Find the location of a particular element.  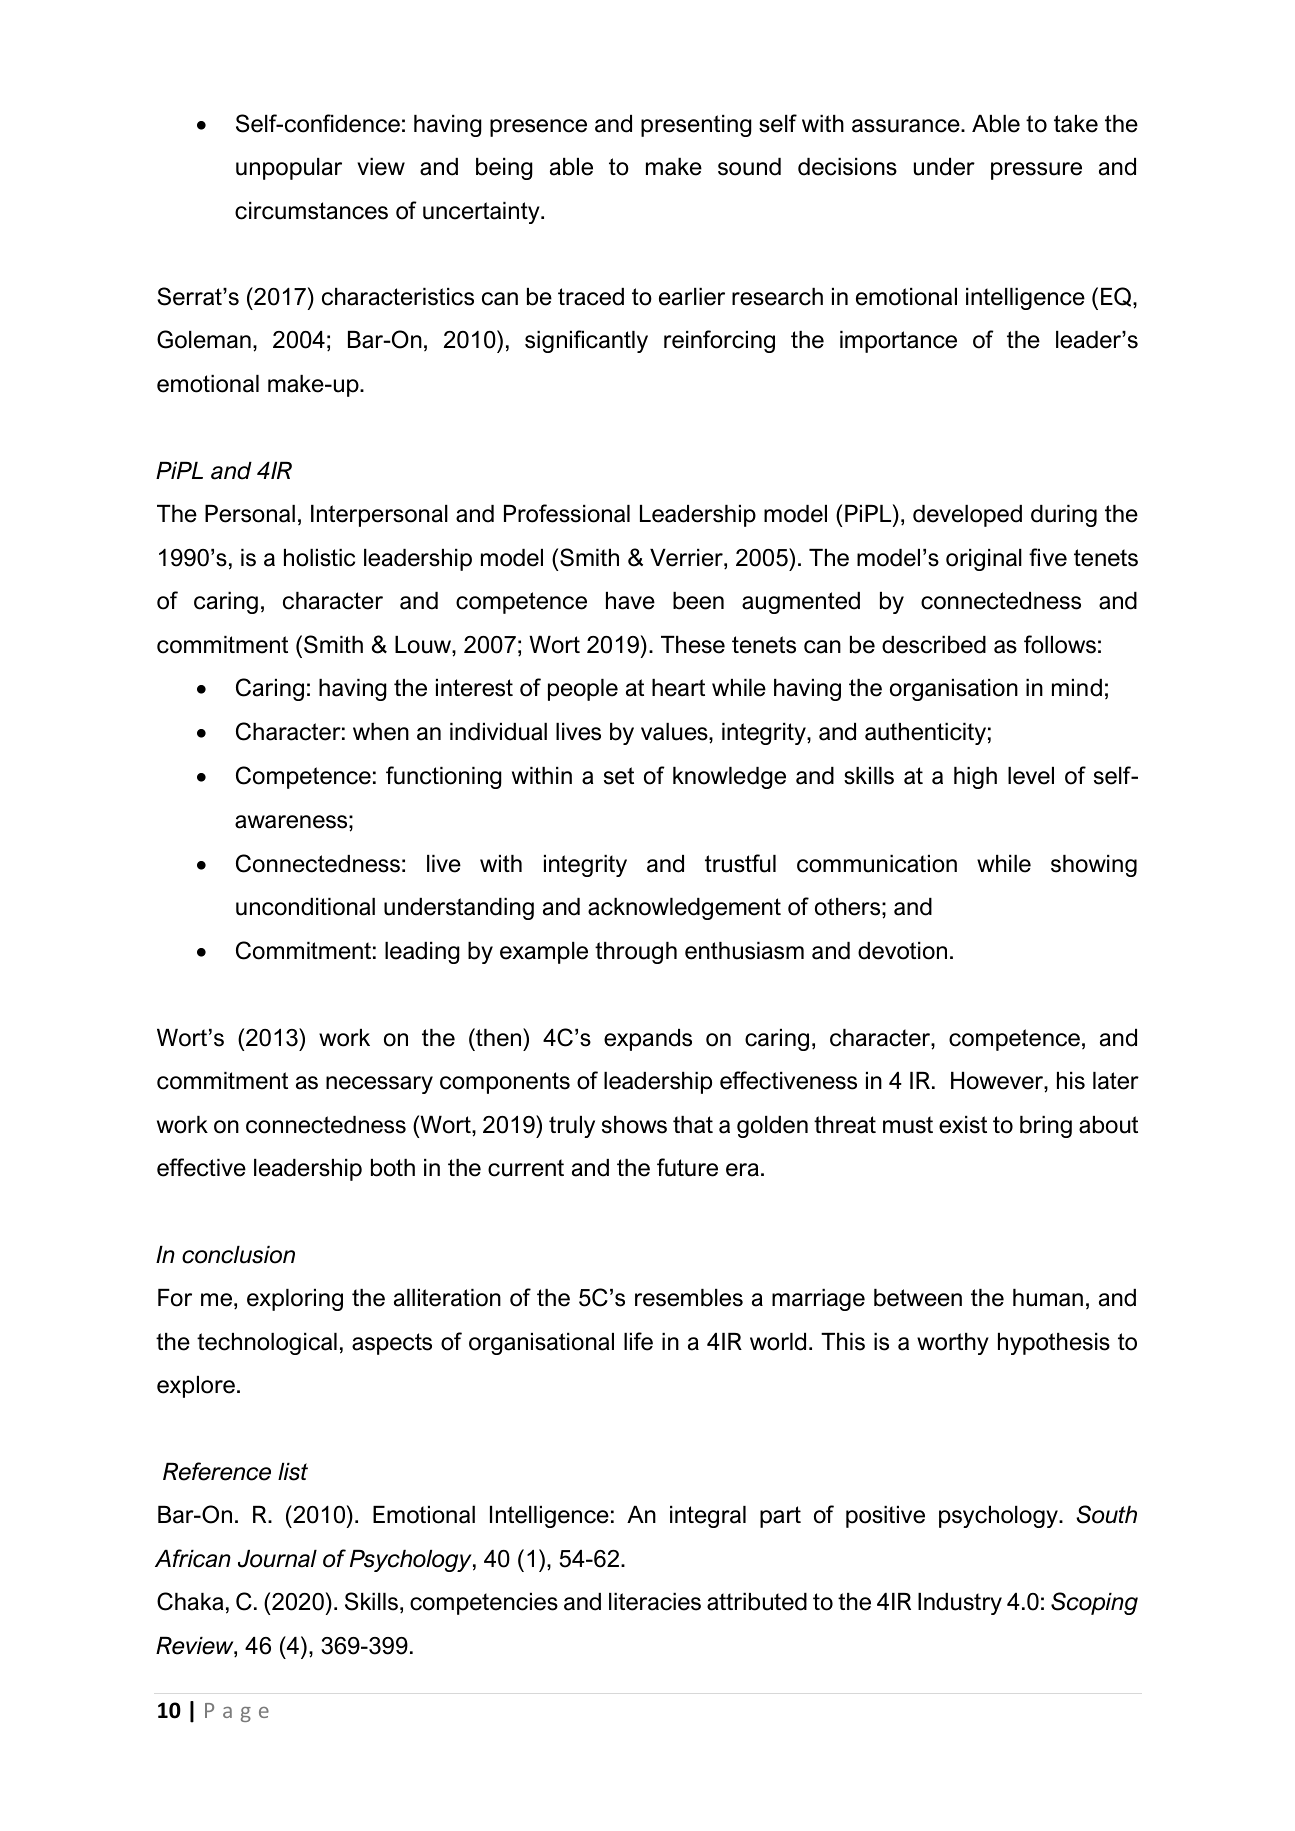

trustful is located at coordinates (740, 863).
